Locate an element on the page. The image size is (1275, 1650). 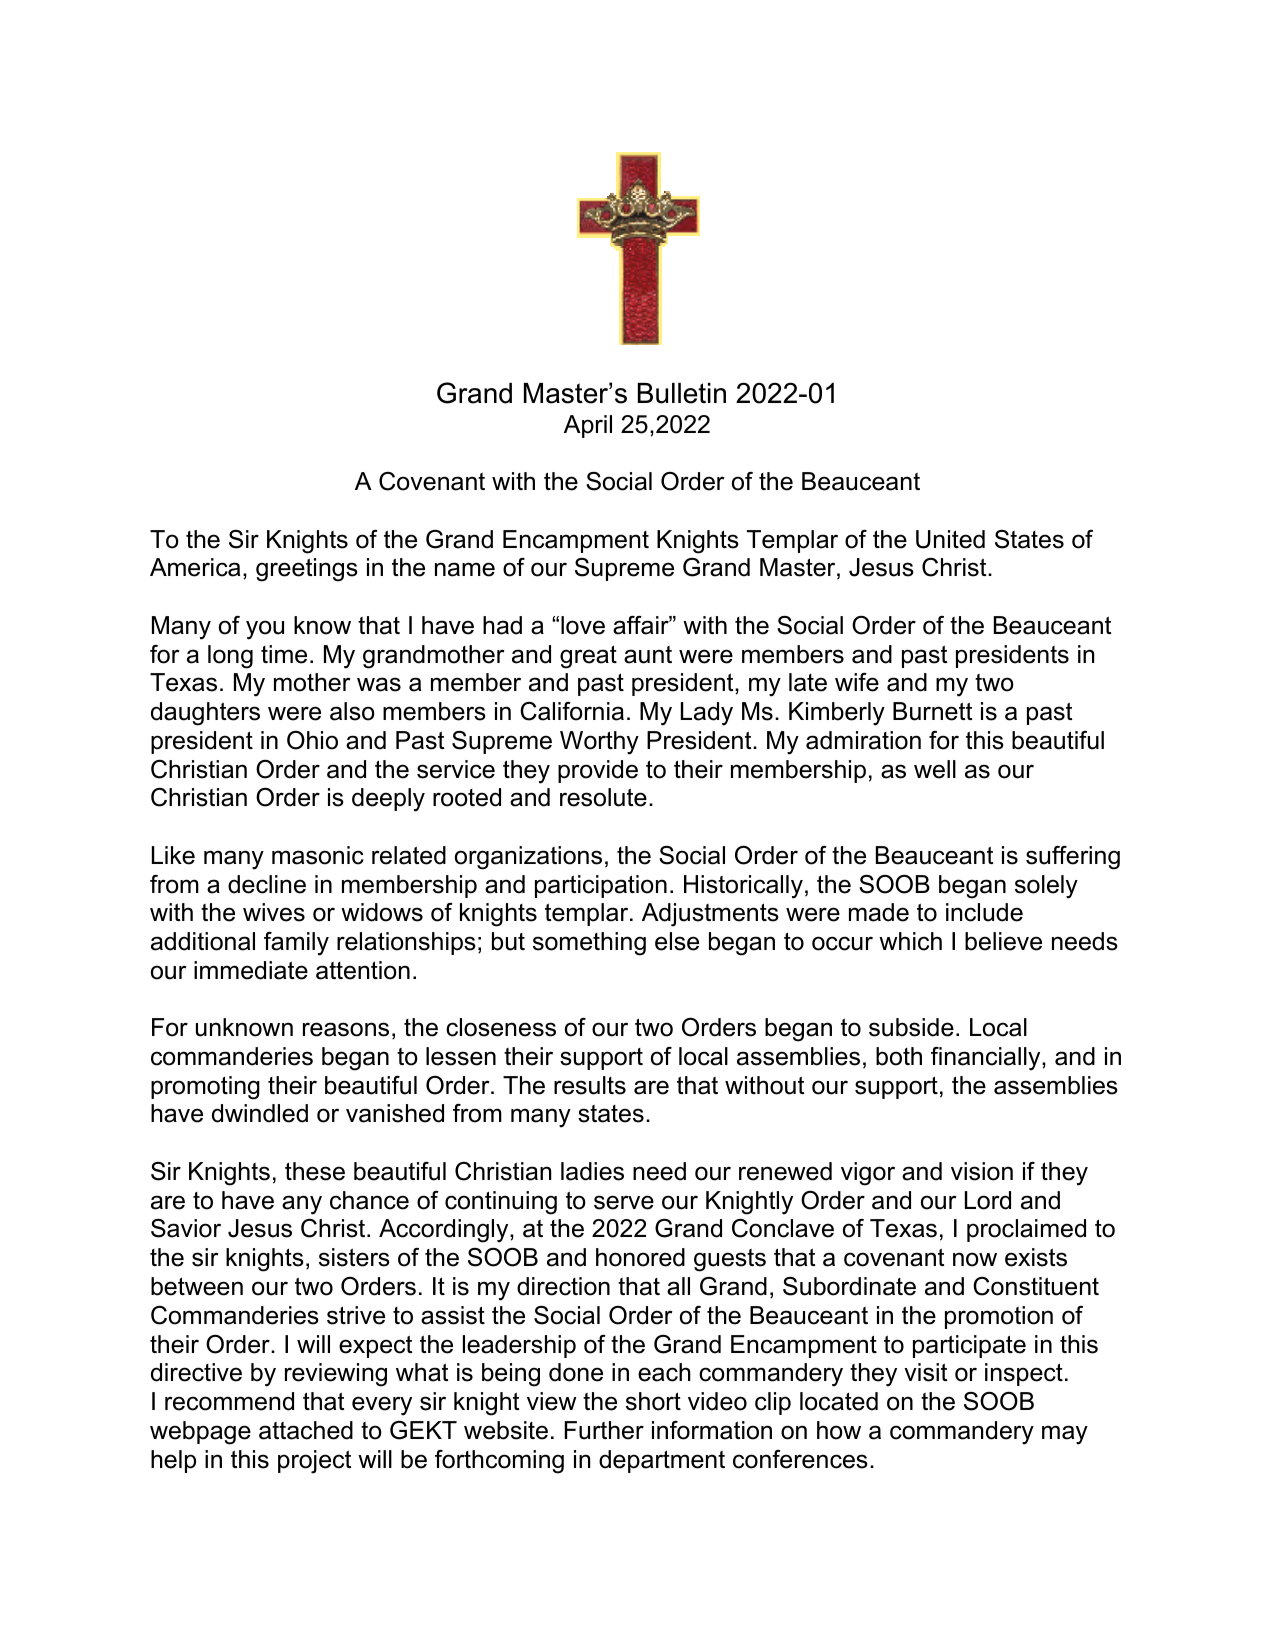
aunt is located at coordinates (648, 655).
